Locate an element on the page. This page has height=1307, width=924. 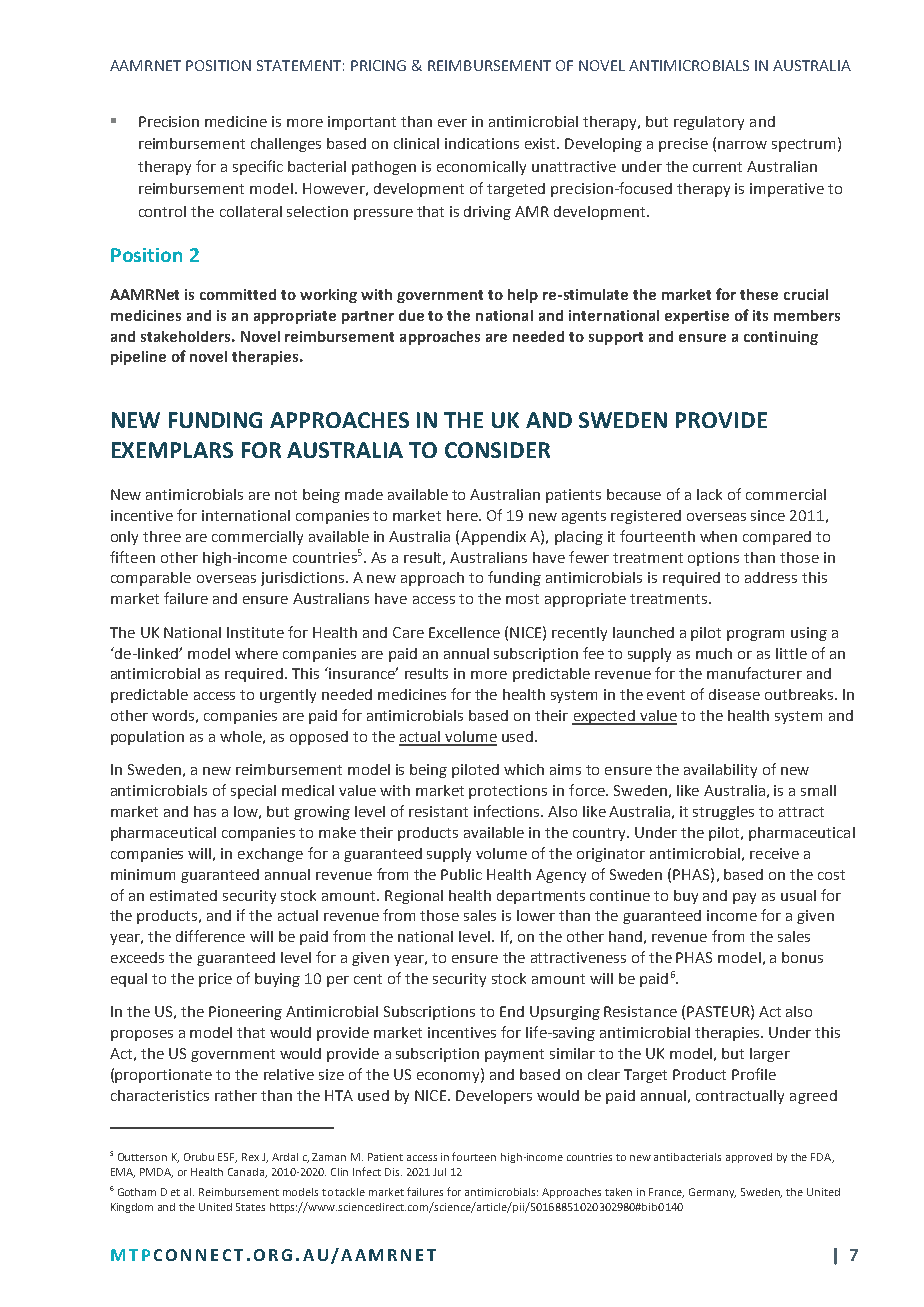
usual is located at coordinates (798, 895).
